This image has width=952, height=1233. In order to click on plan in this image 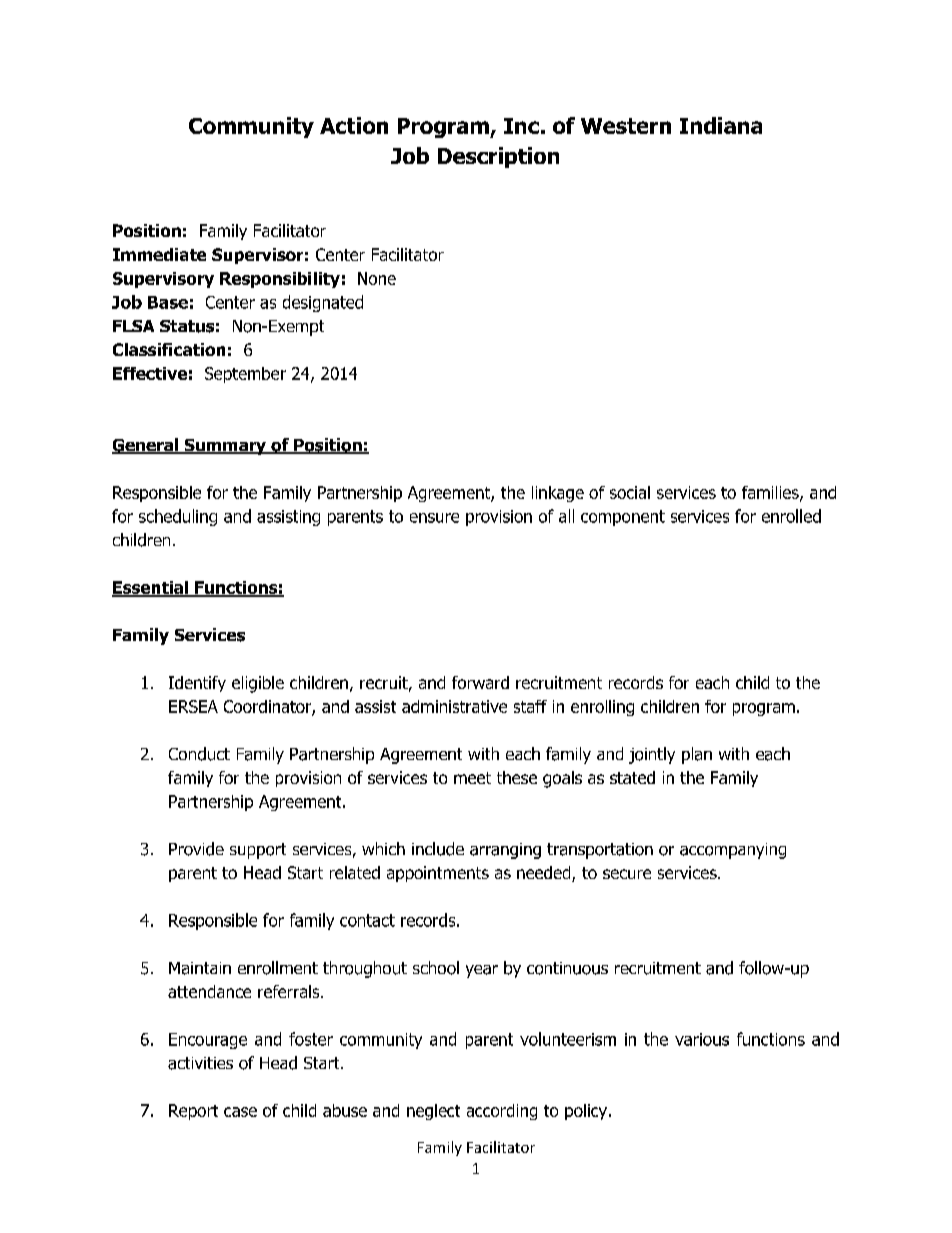, I will do `click(697, 755)`.
